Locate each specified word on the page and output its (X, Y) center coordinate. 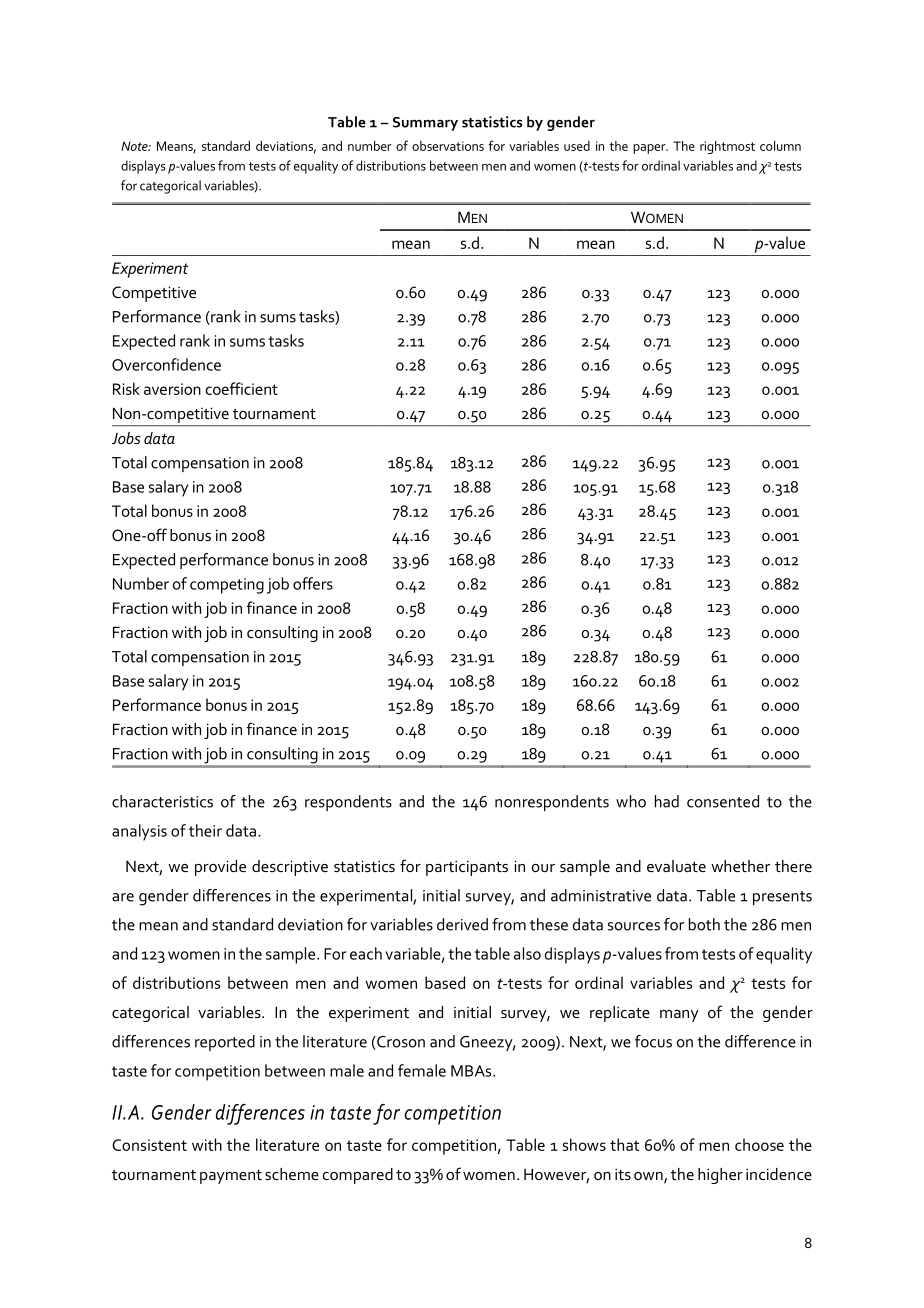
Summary (425, 124)
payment (231, 1177)
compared (358, 1176)
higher (720, 1176)
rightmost (727, 147)
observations (448, 146)
